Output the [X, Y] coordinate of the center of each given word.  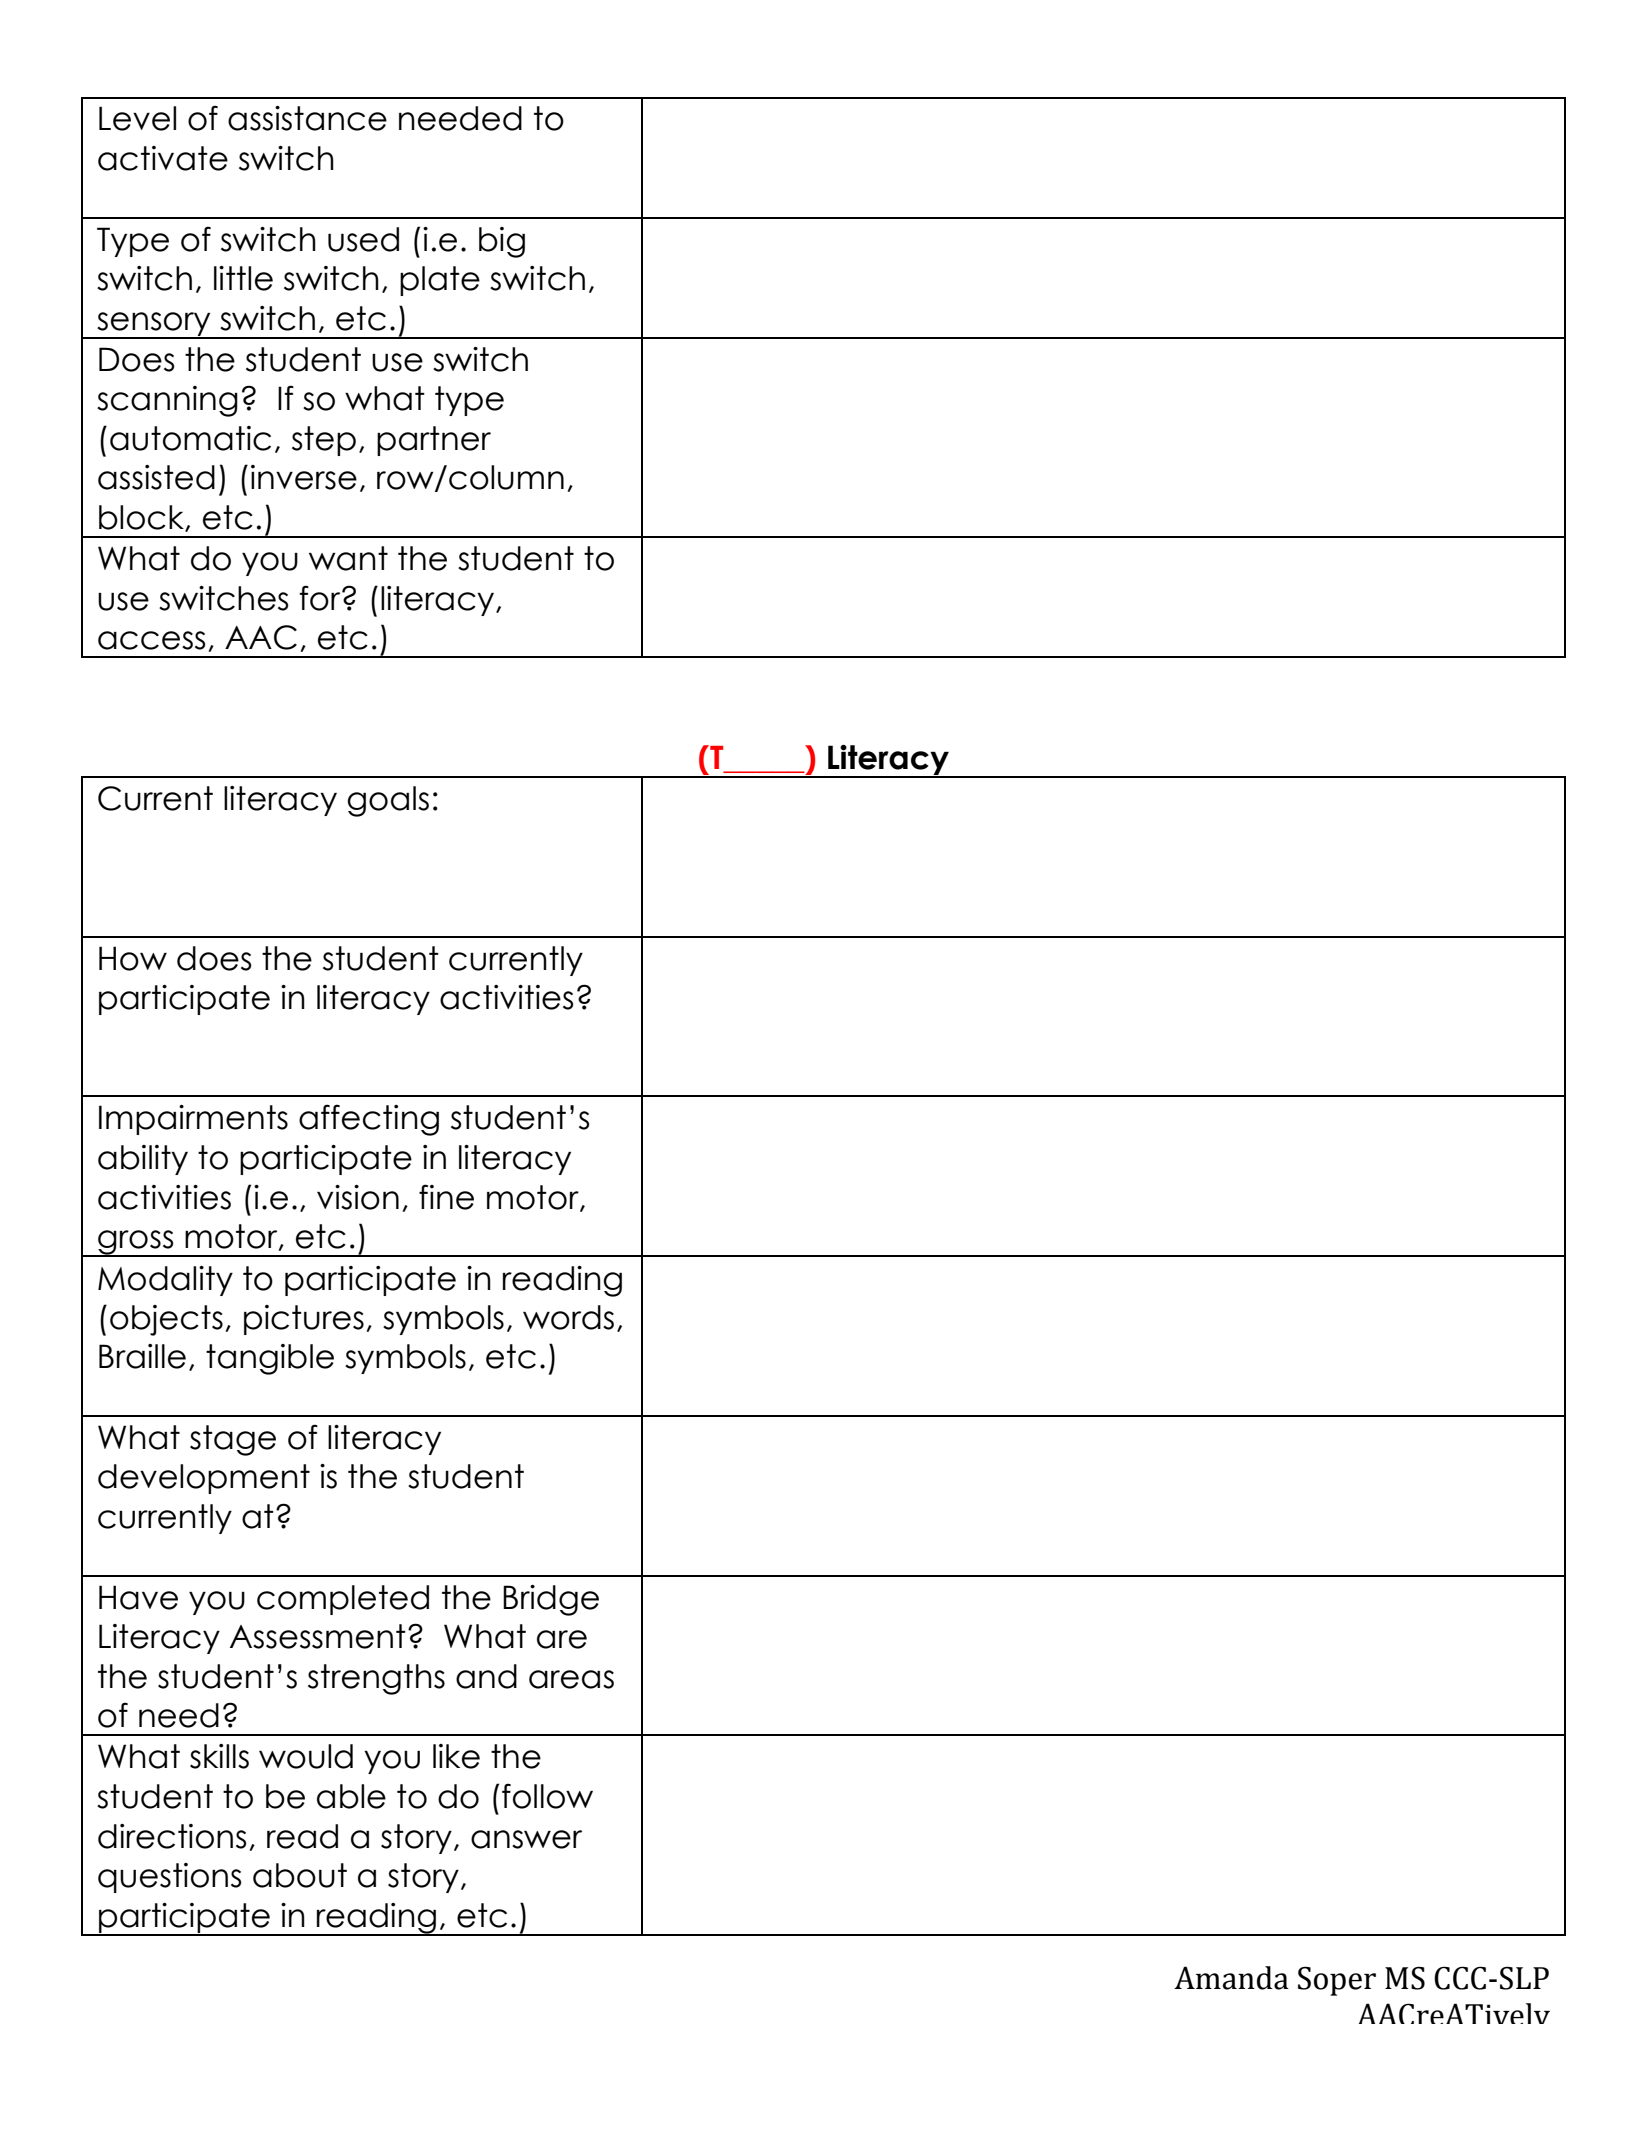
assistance [307, 118]
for [321, 598]
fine [446, 1197]
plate [440, 281]
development [204, 1479]
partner [434, 441]
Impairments [193, 1120]
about [300, 1875]
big [502, 242]
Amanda [1231, 1978]
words [568, 1317]
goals [388, 801]
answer [526, 1839]
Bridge [551, 1600]
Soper [1337, 1981]
